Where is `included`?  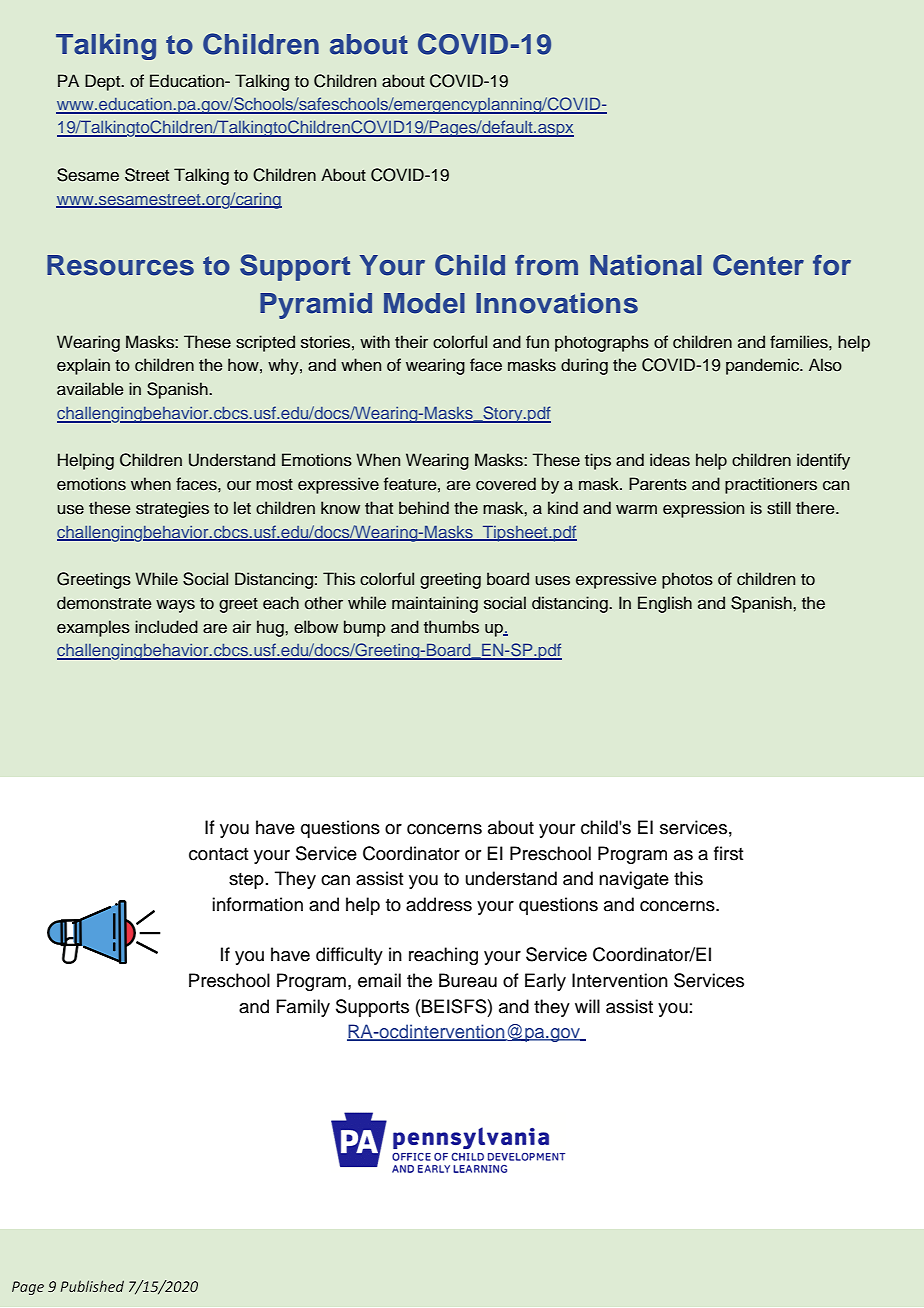
included is located at coordinates (166, 627).
